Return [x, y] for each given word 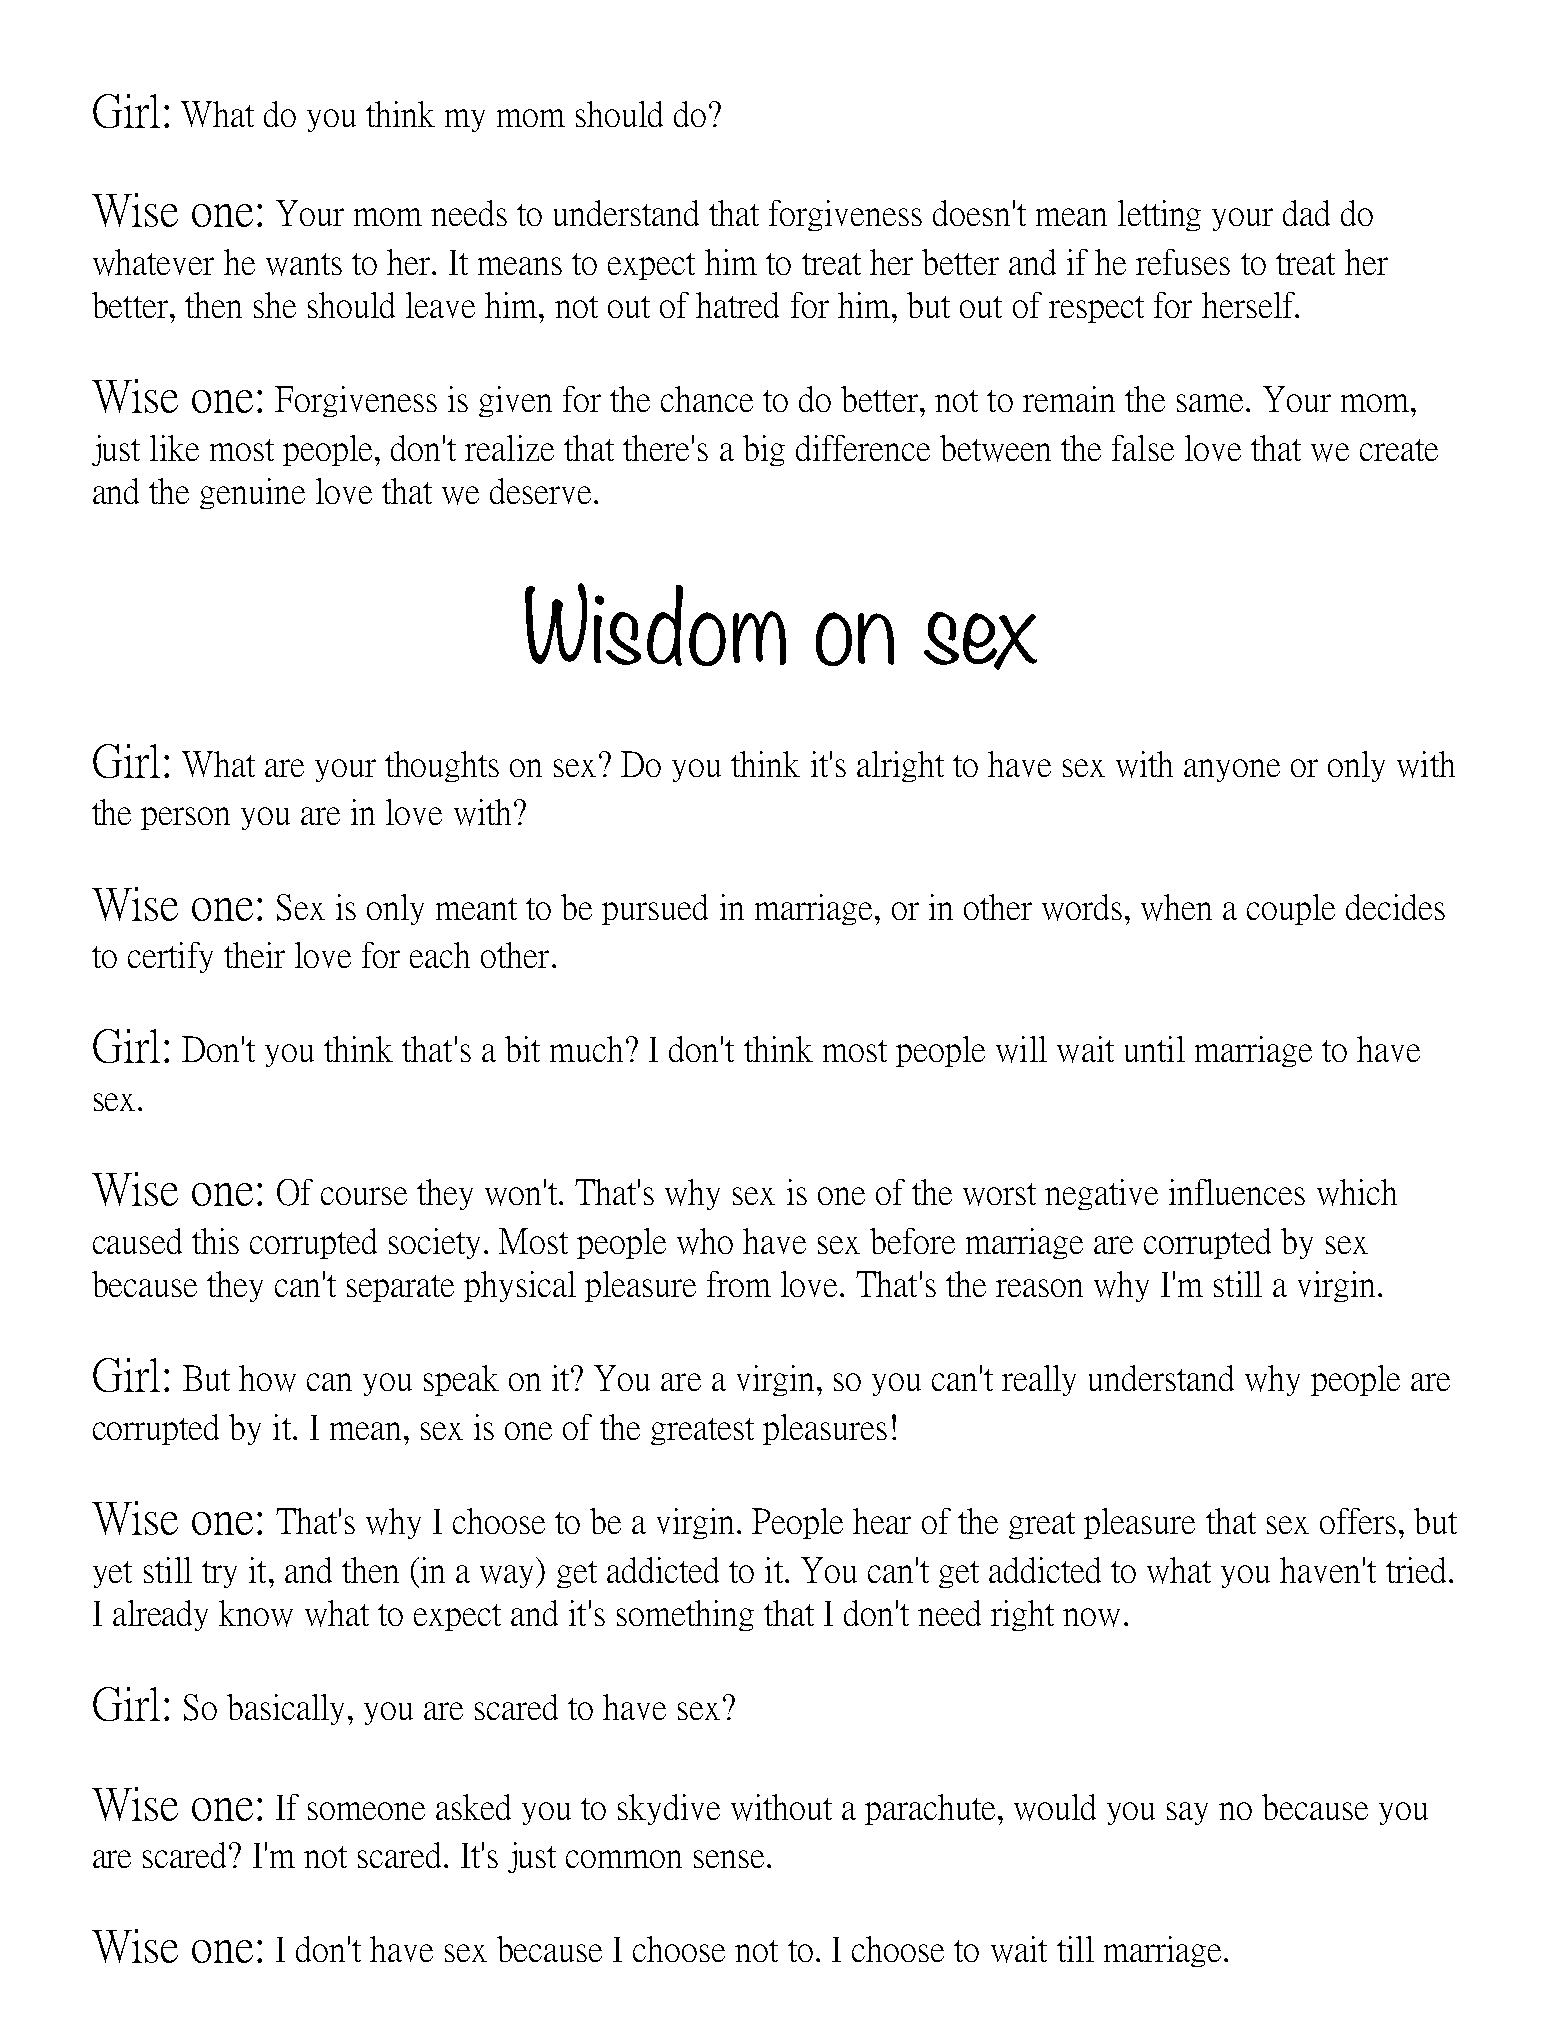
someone [366, 1811]
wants [304, 264]
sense [729, 1859]
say [1187, 1813]
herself [1249, 305]
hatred [737, 305]
